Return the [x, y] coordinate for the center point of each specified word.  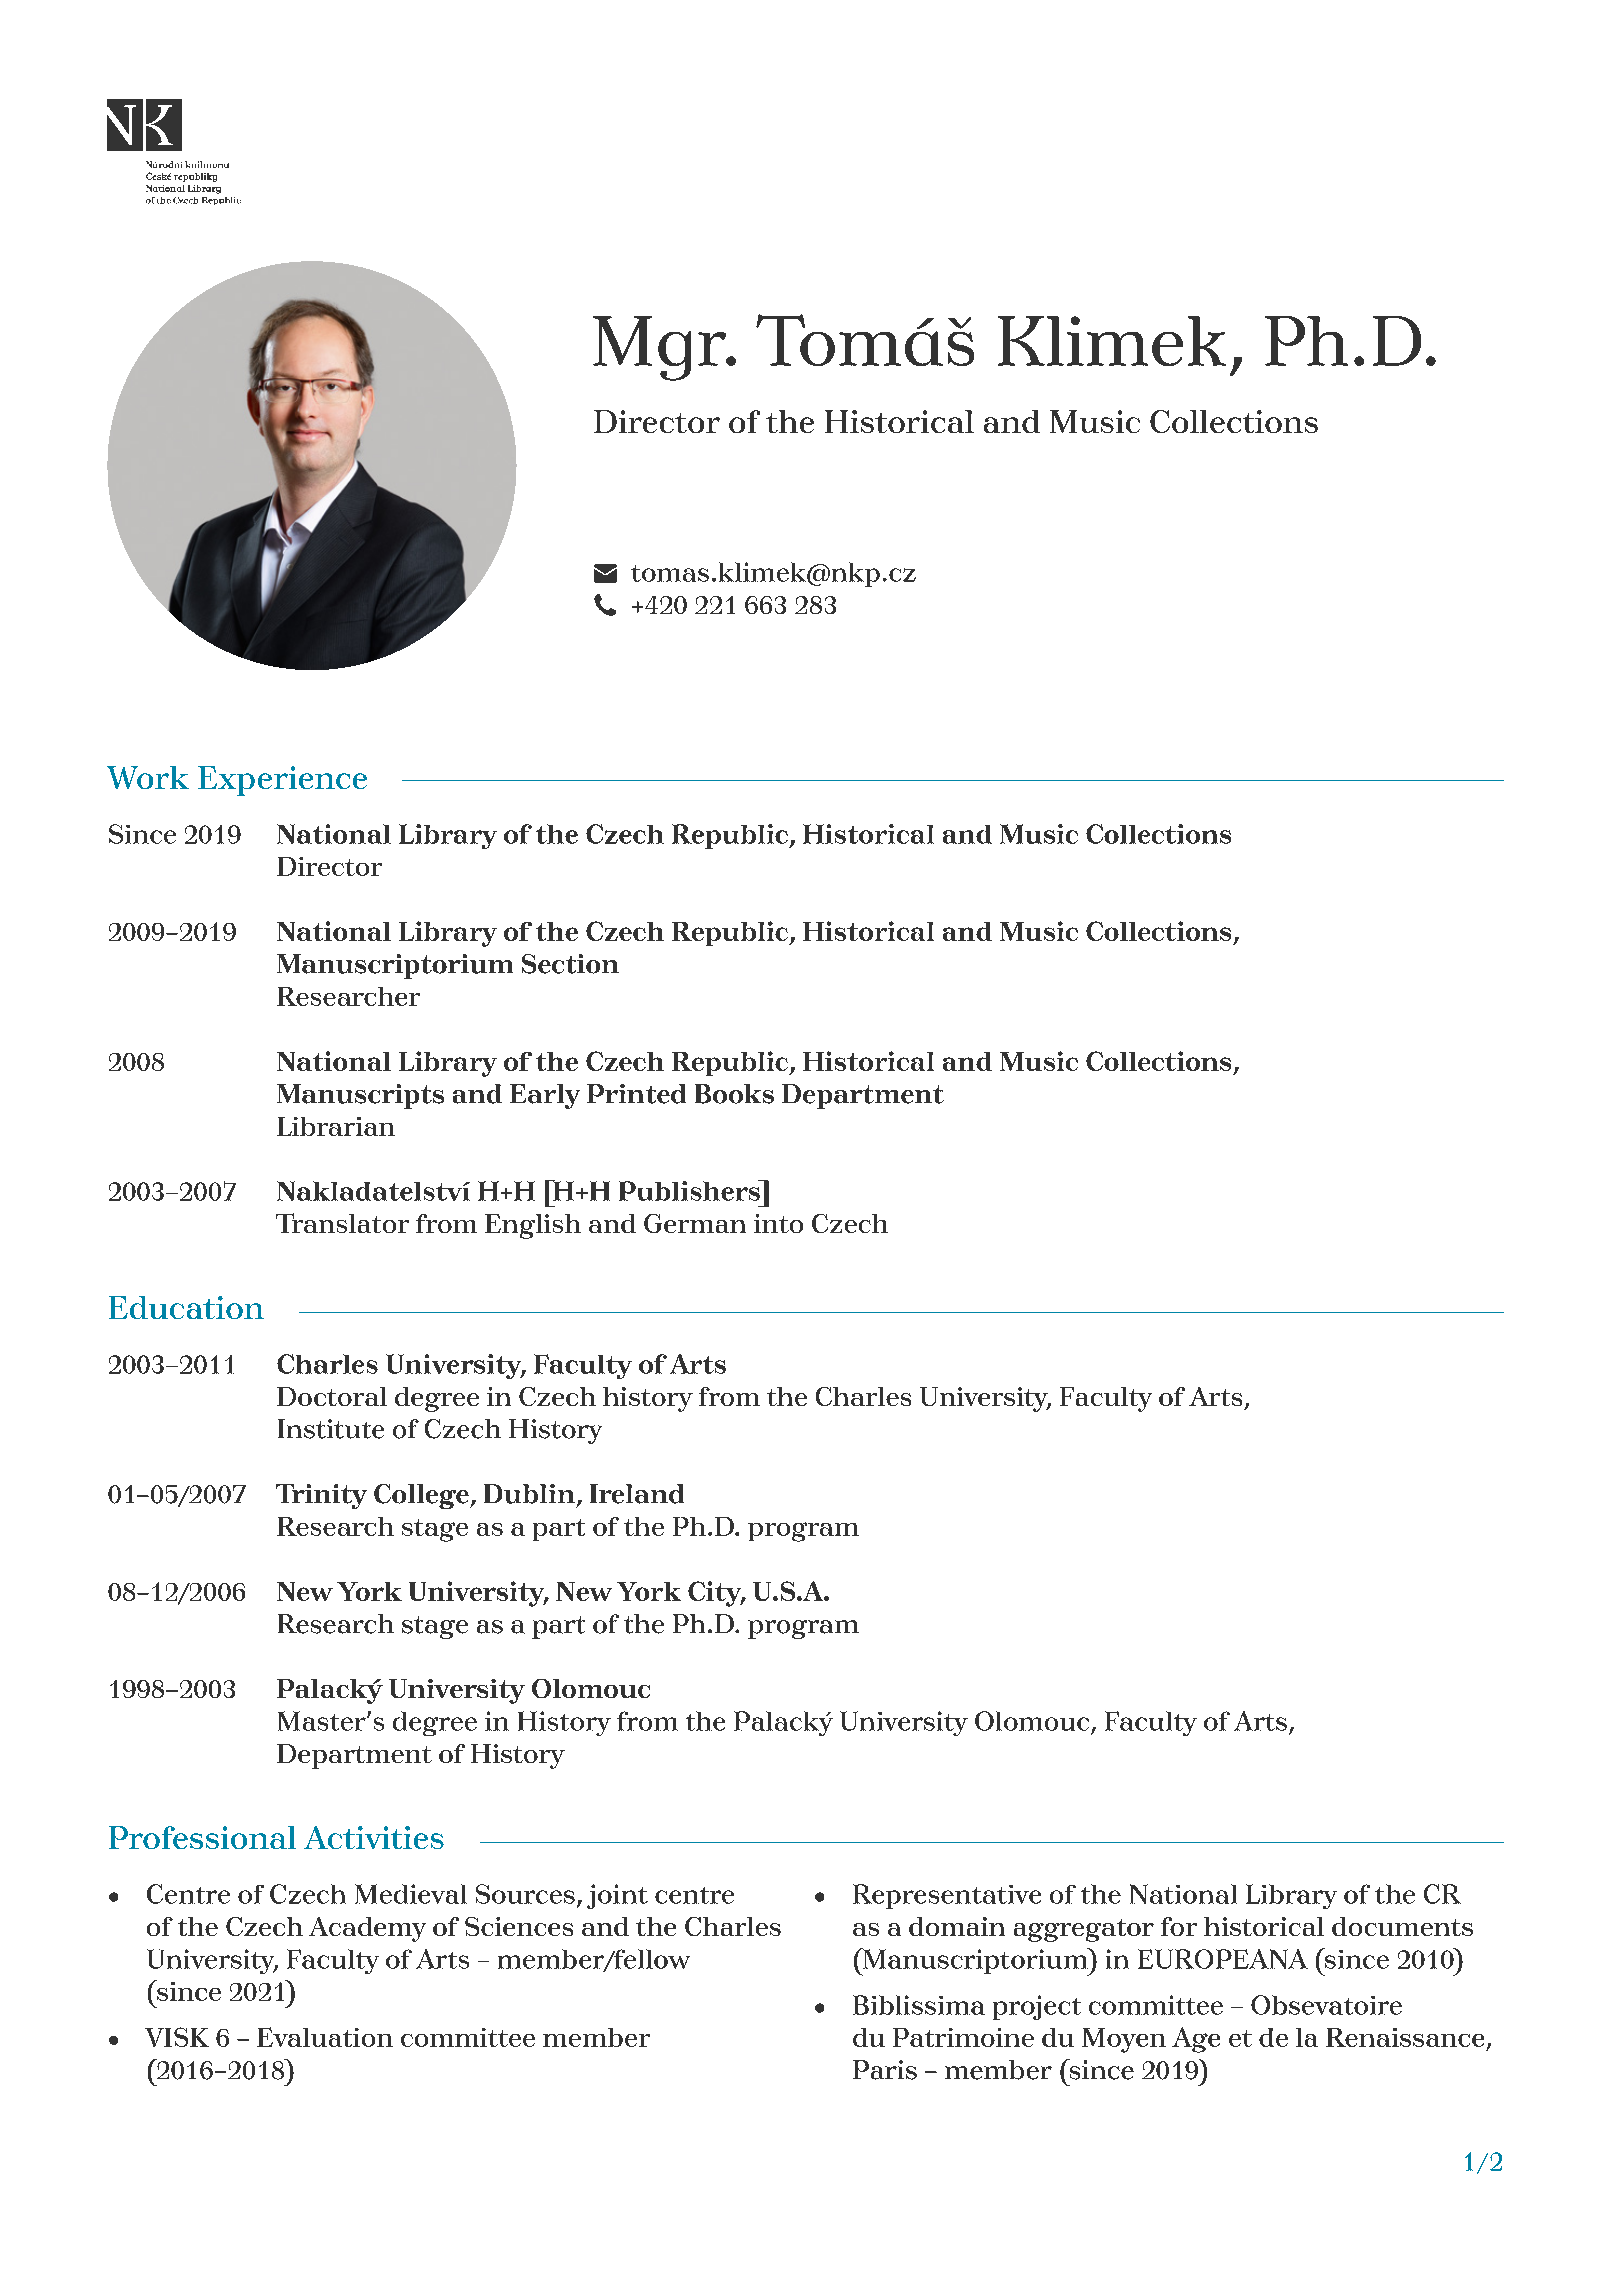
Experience [282, 781]
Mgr [661, 348]
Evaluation [325, 2037]
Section [570, 964]
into [778, 1223]
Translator [342, 1223]
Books [734, 1094]
